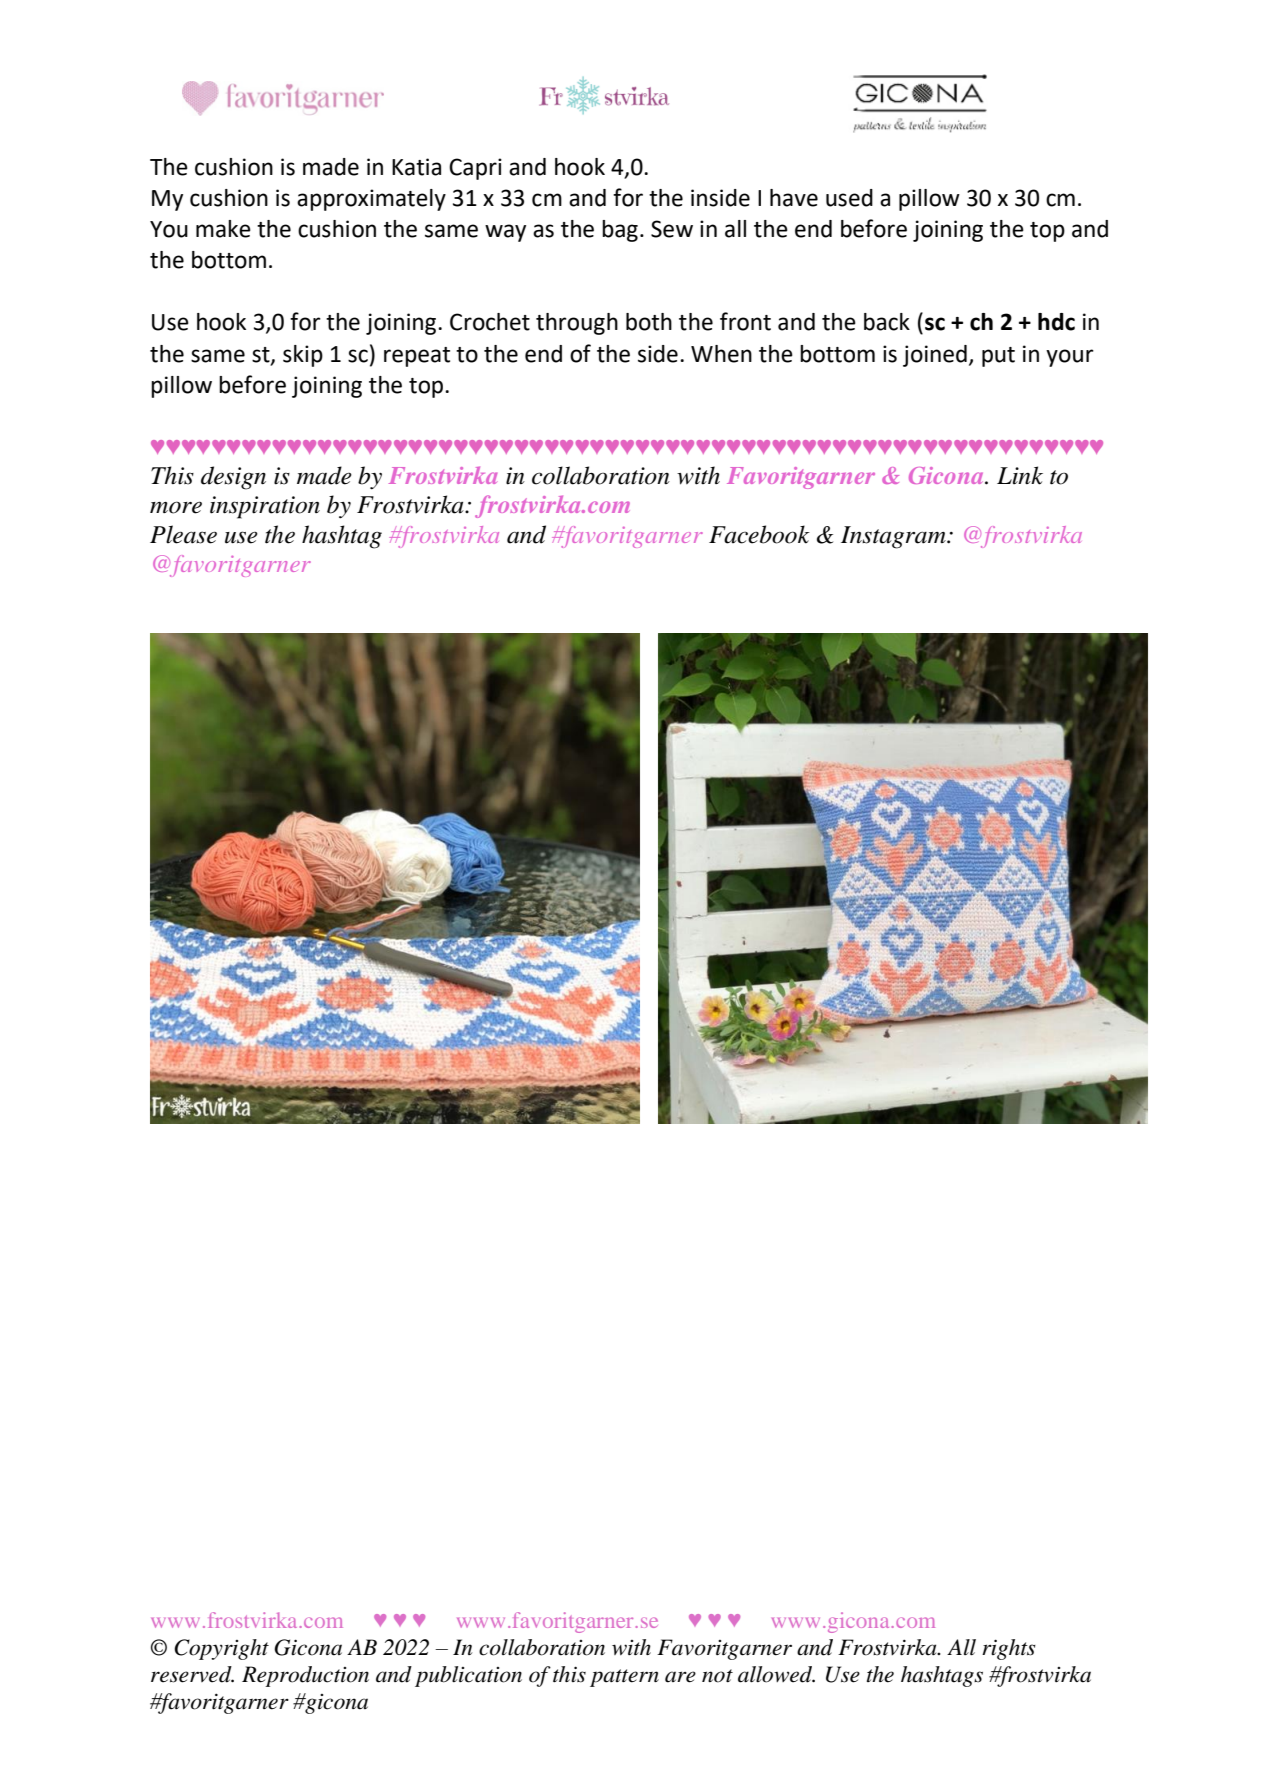  Describe the element at coordinates (776, 1674) in the page. I see `allowed` at that location.
